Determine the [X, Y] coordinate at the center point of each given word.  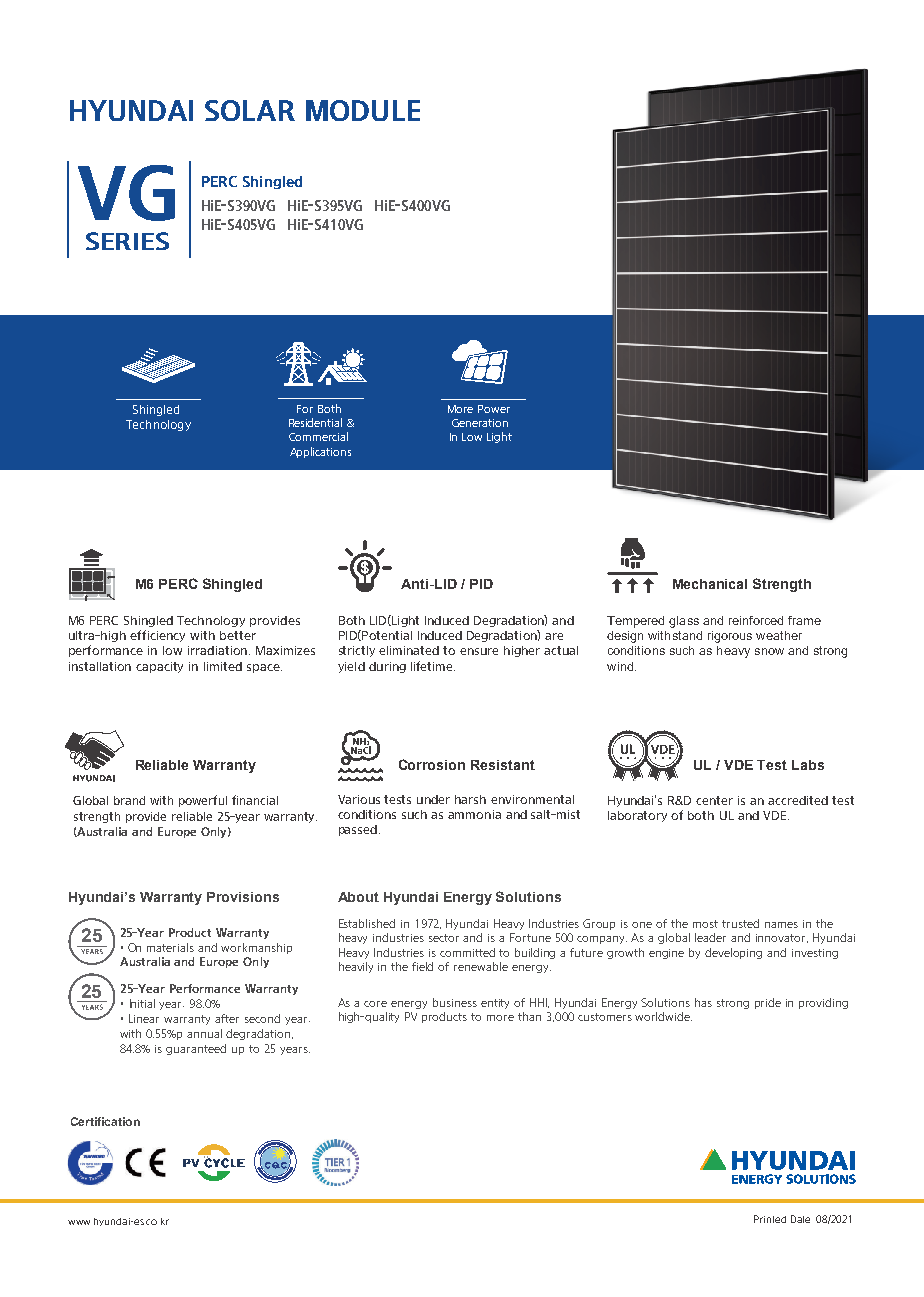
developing [733, 953]
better [238, 635]
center [714, 800]
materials [170, 947]
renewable [481, 966]
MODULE [363, 110]
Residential [315, 422]
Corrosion [432, 764]
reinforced [756, 620]
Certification [105, 1121]
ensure [479, 651]
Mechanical [710, 584]
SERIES [127, 241]
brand [129, 800]
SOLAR [250, 110]
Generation [480, 423]
